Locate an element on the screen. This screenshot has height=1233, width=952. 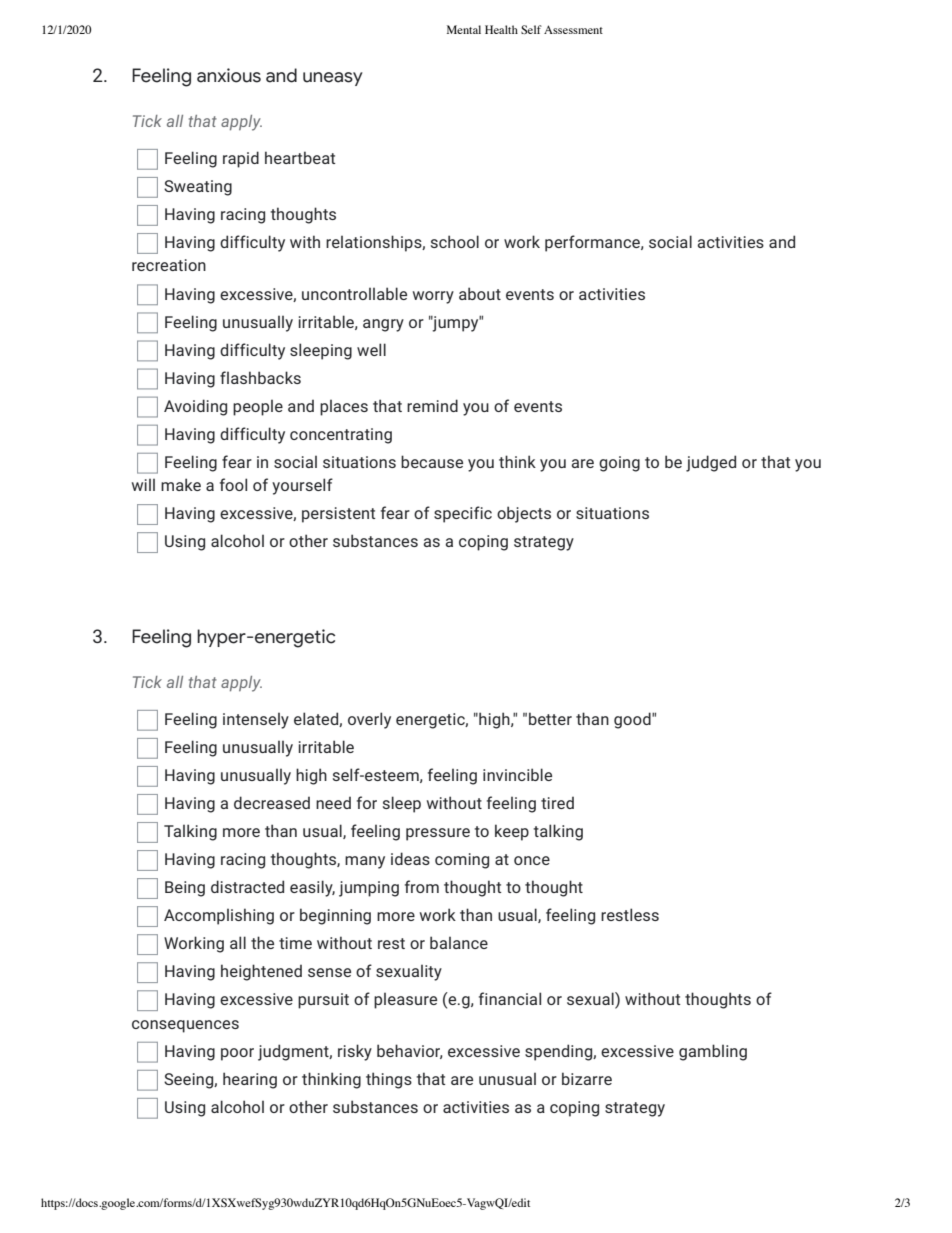
recreation is located at coordinates (169, 265).
